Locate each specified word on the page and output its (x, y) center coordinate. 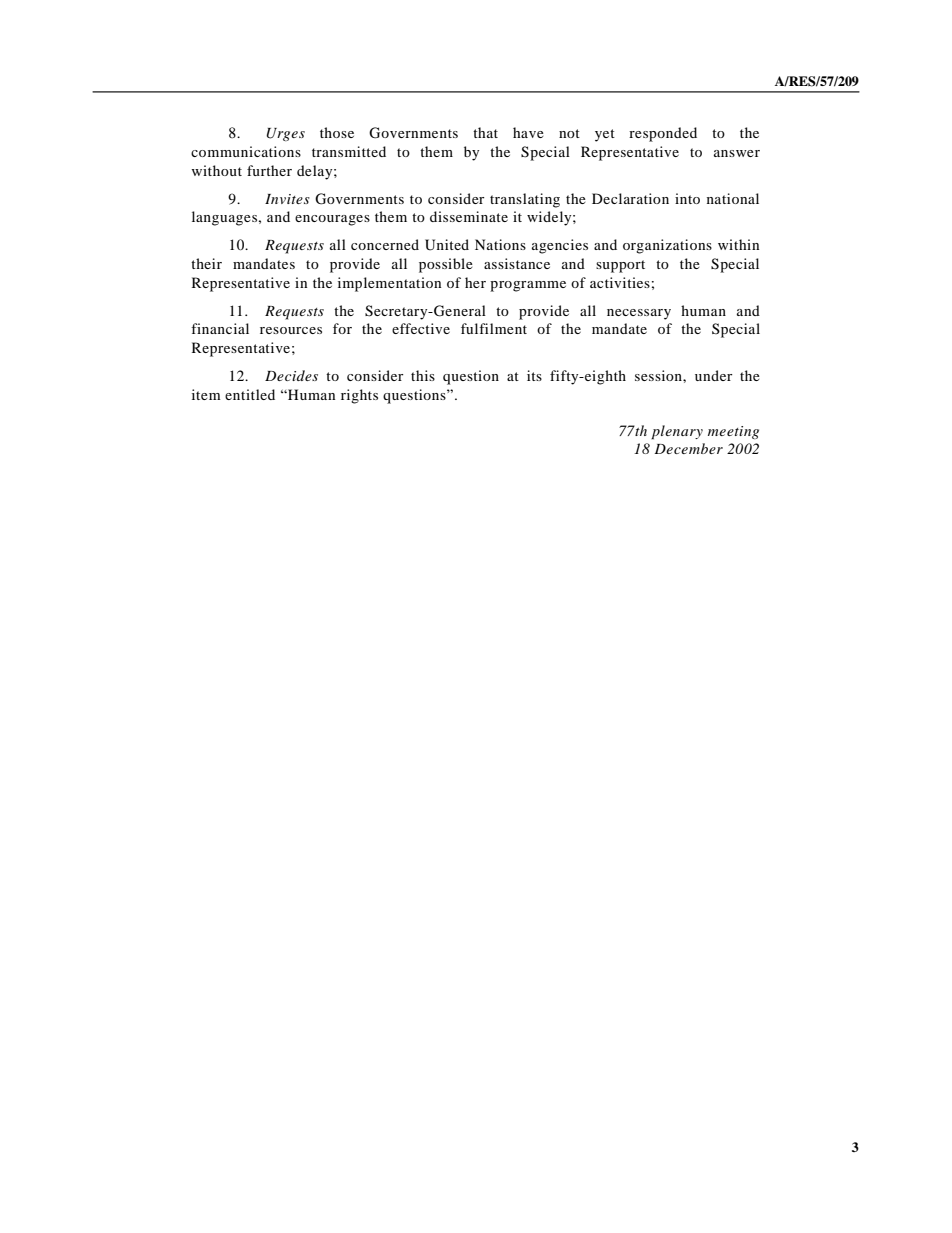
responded (663, 134)
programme (528, 286)
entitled (250, 394)
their (206, 263)
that (485, 132)
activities (620, 282)
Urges (285, 134)
